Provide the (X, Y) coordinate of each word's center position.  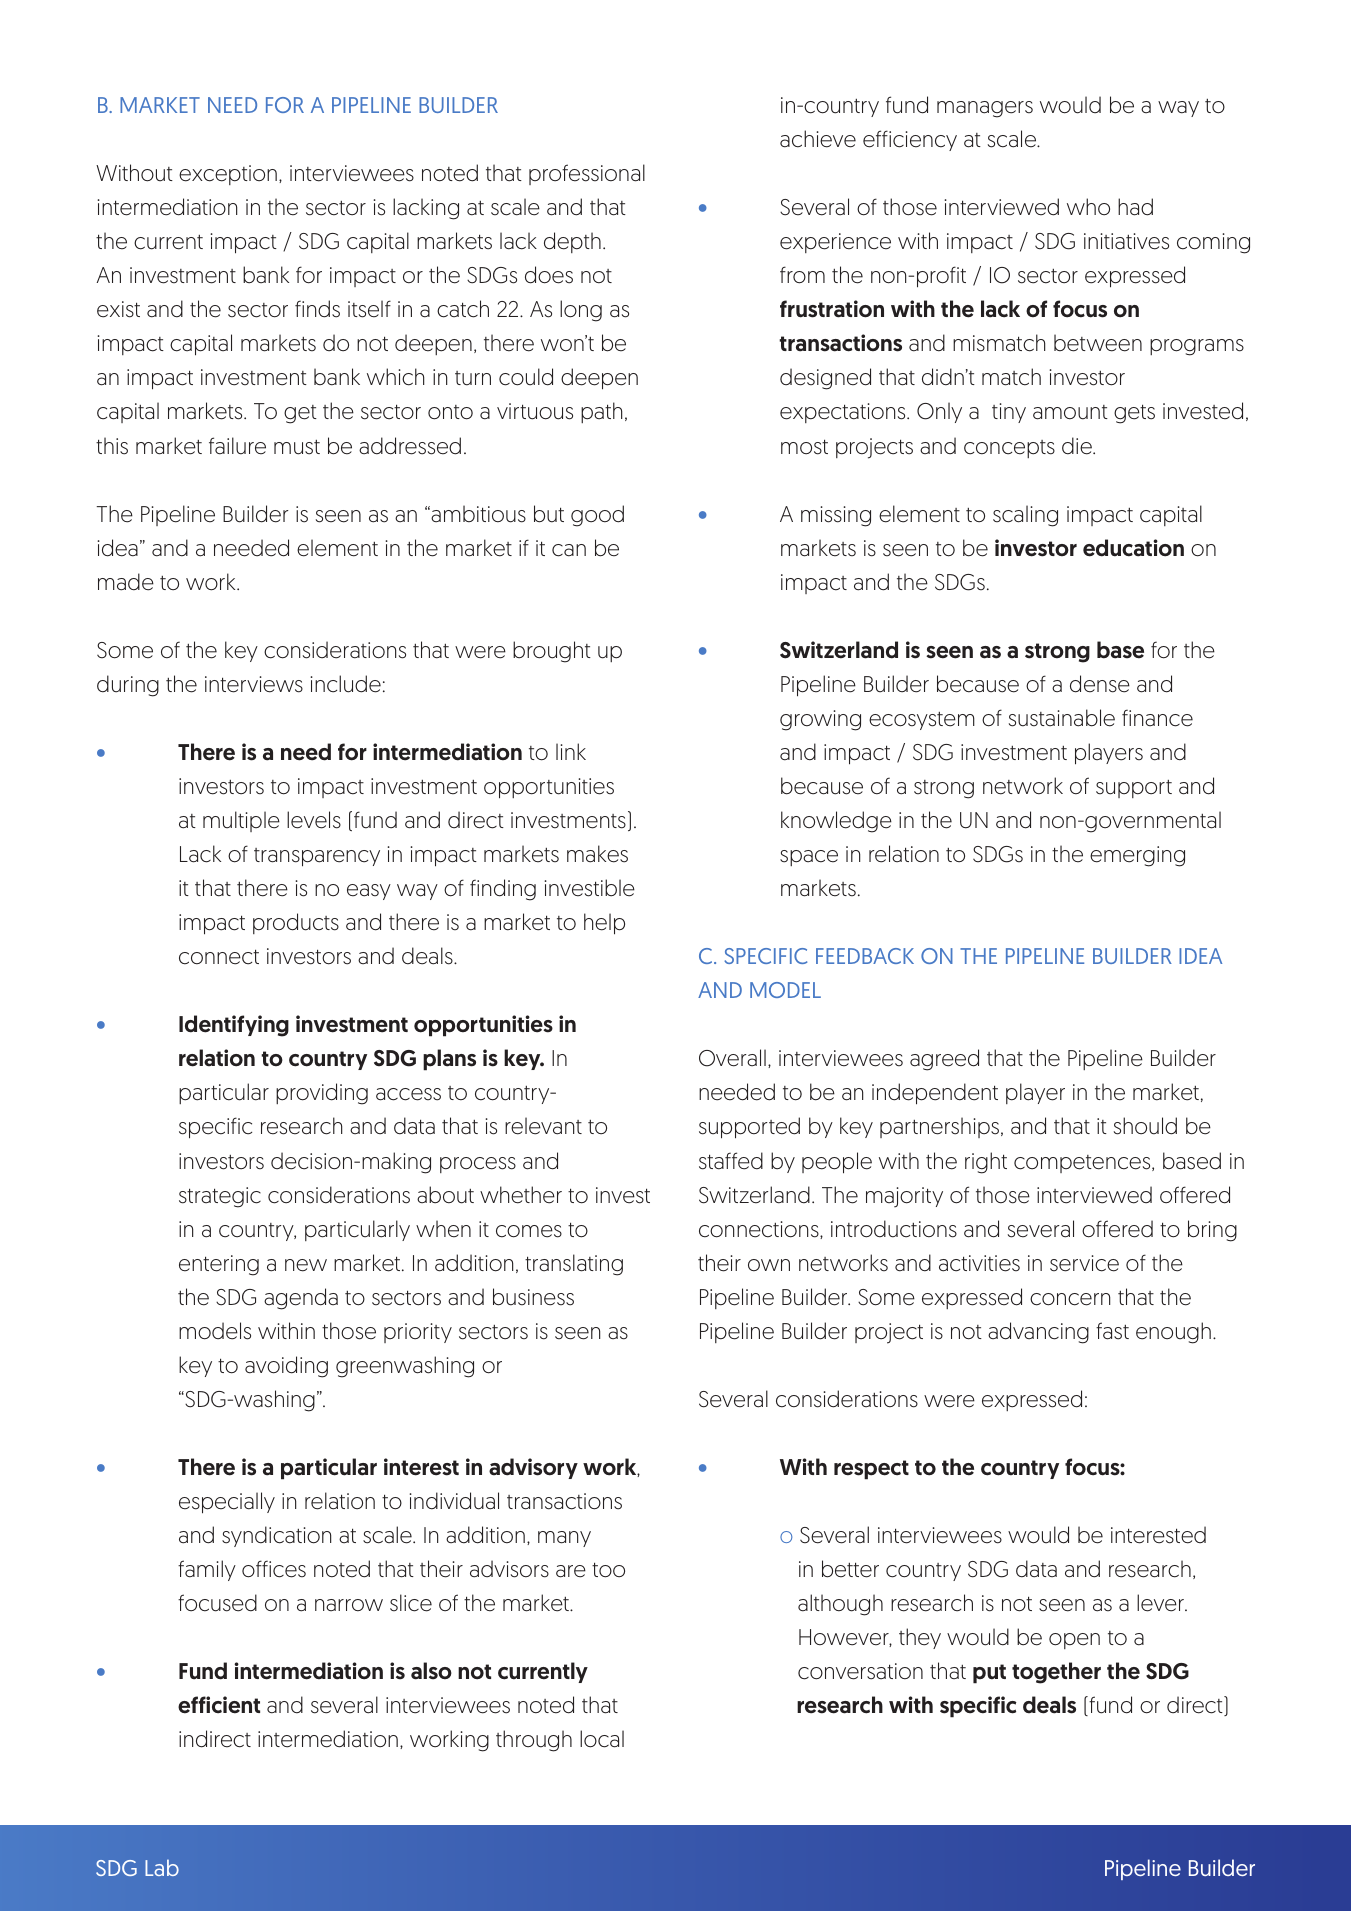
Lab (162, 1867)
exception (228, 175)
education (1133, 548)
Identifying (234, 1026)
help (604, 924)
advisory (533, 1468)
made (126, 582)
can (569, 550)
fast (1112, 1331)
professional (587, 174)
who (1088, 207)
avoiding (286, 1367)
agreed (944, 1060)
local (602, 1739)
